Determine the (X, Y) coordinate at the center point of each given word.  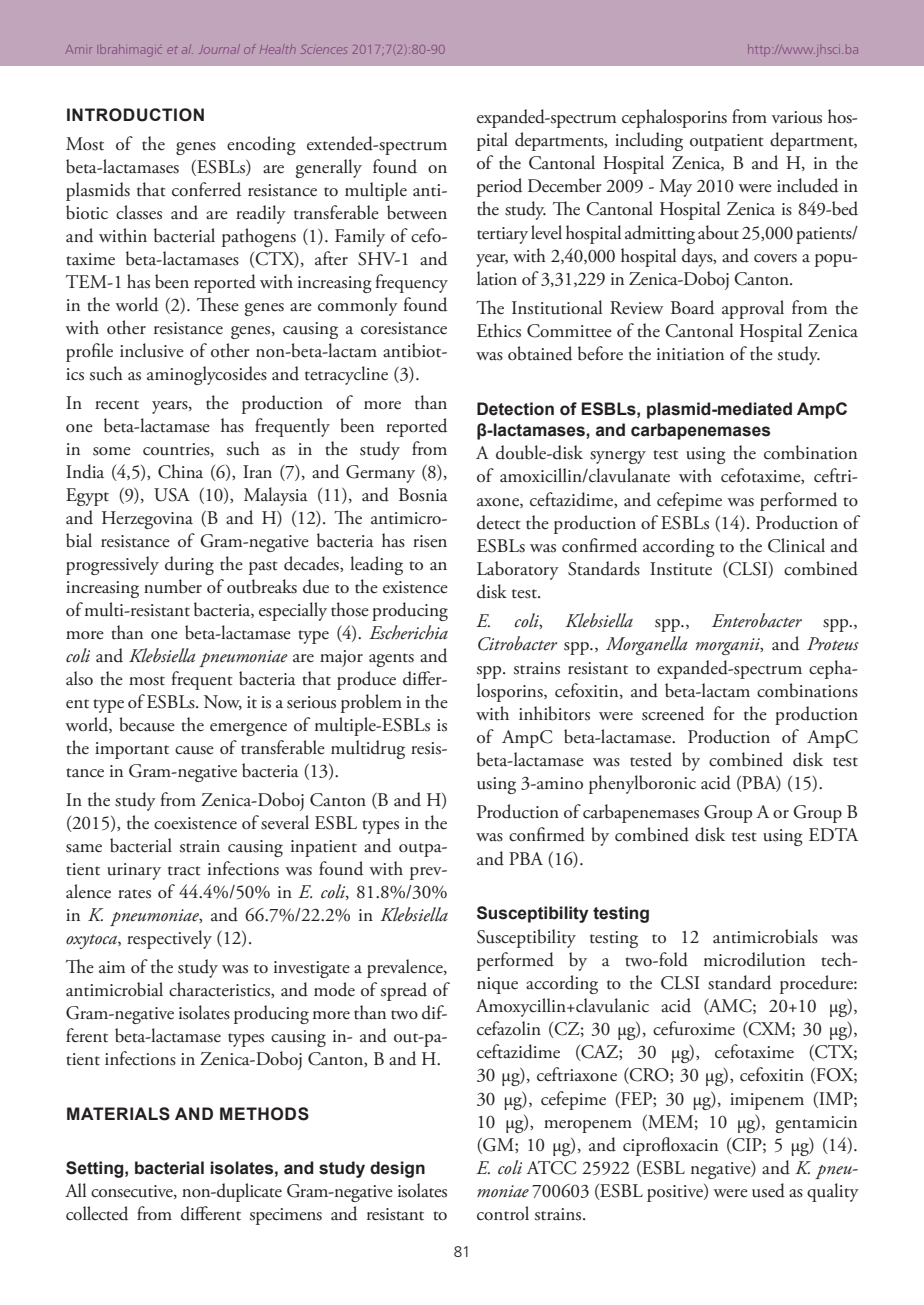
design (397, 1169)
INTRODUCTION (135, 115)
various (797, 117)
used (768, 1190)
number (173, 586)
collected (97, 1213)
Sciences (324, 49)
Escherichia (408, 632)
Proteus (833, 644)
